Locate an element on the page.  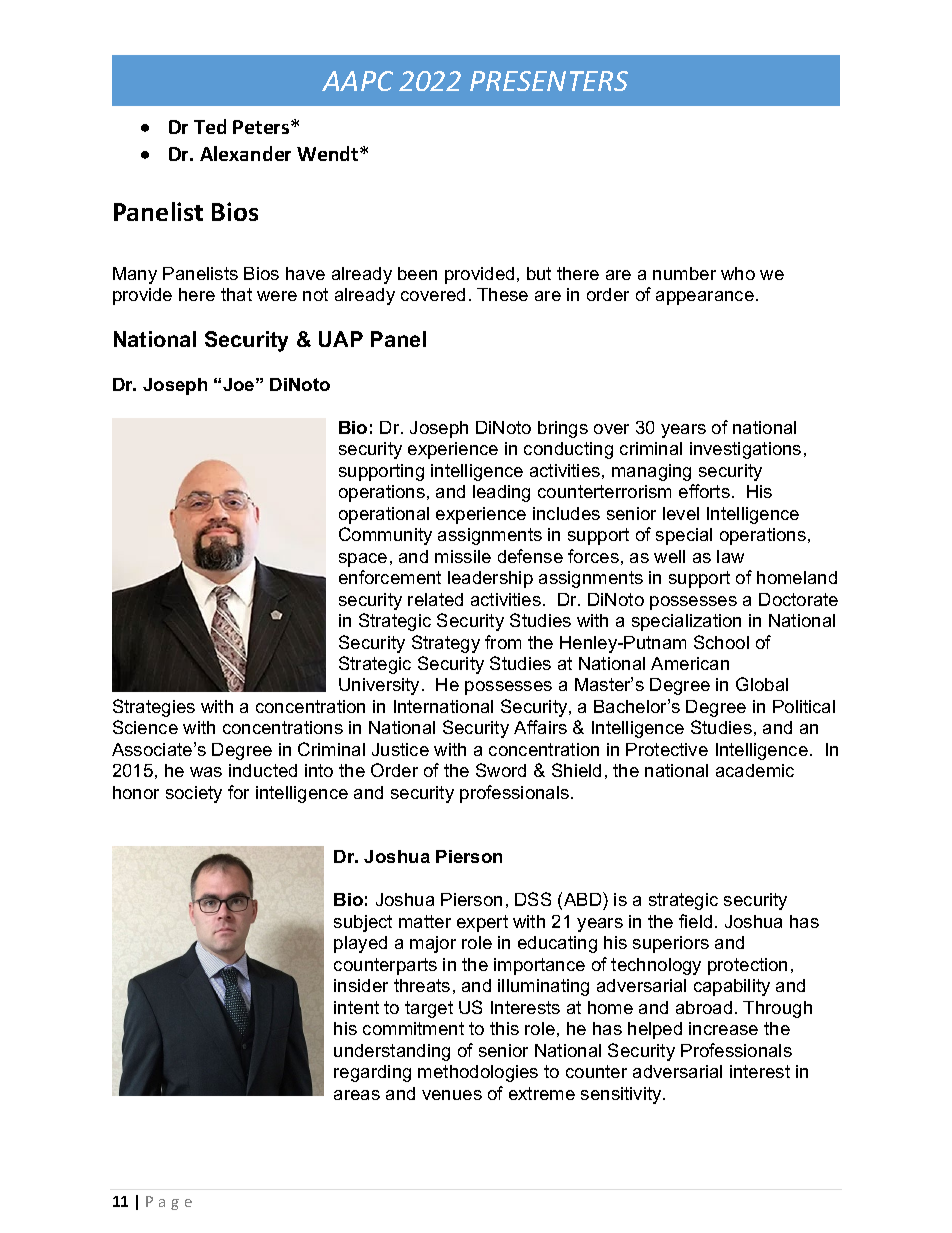
academic is located at coordinates (755, 770).
